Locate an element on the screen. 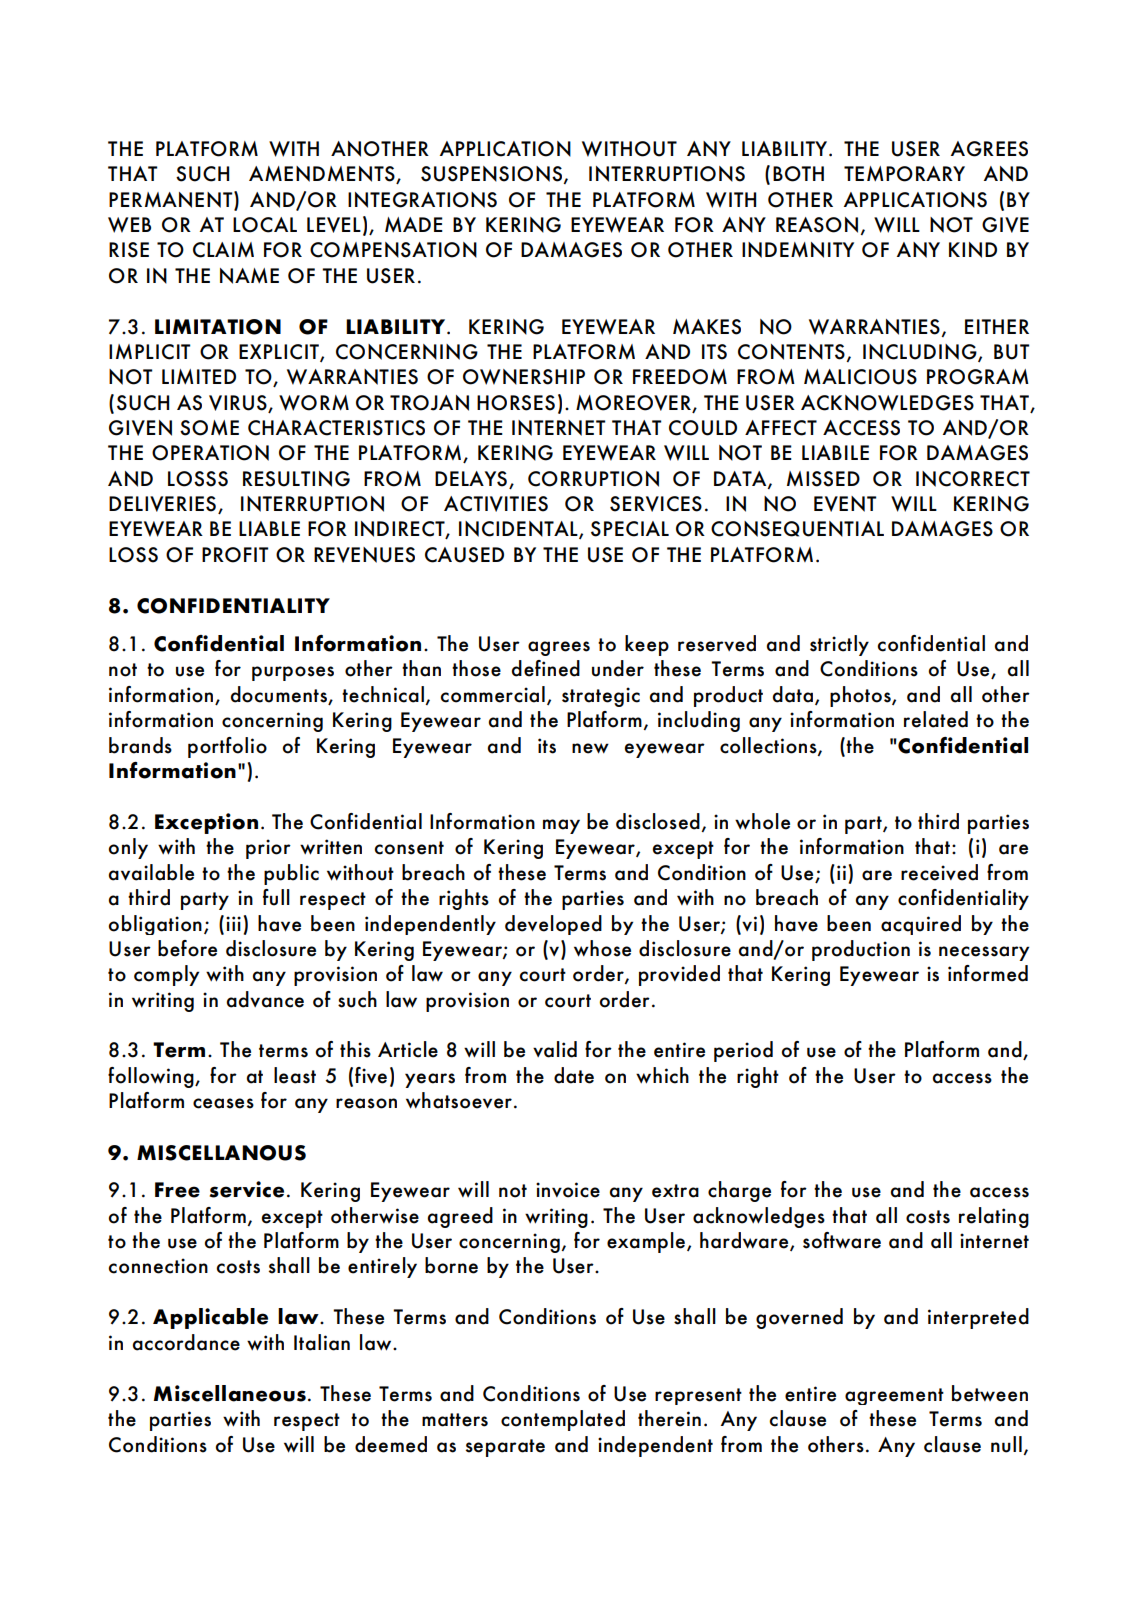 This screenshot has height=1610, width=1138. TEMPORARY is located at coordinates (904, 174).
